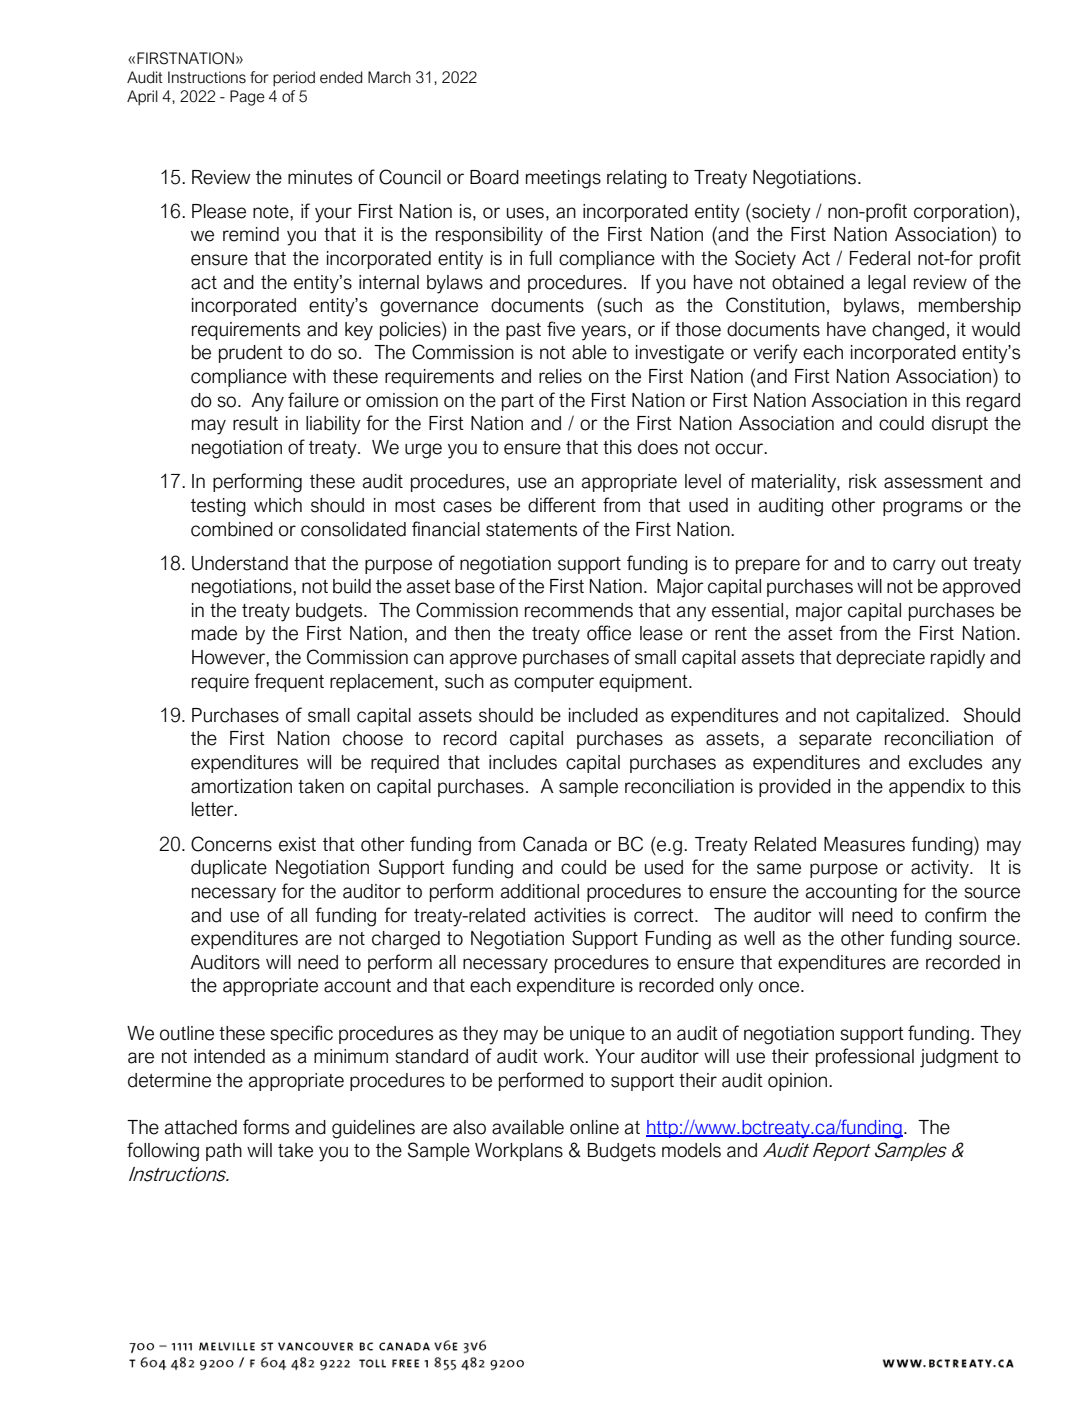  Describe the element at coordinates (251, 354) in the screenshot. I see `prudent` at that location.
